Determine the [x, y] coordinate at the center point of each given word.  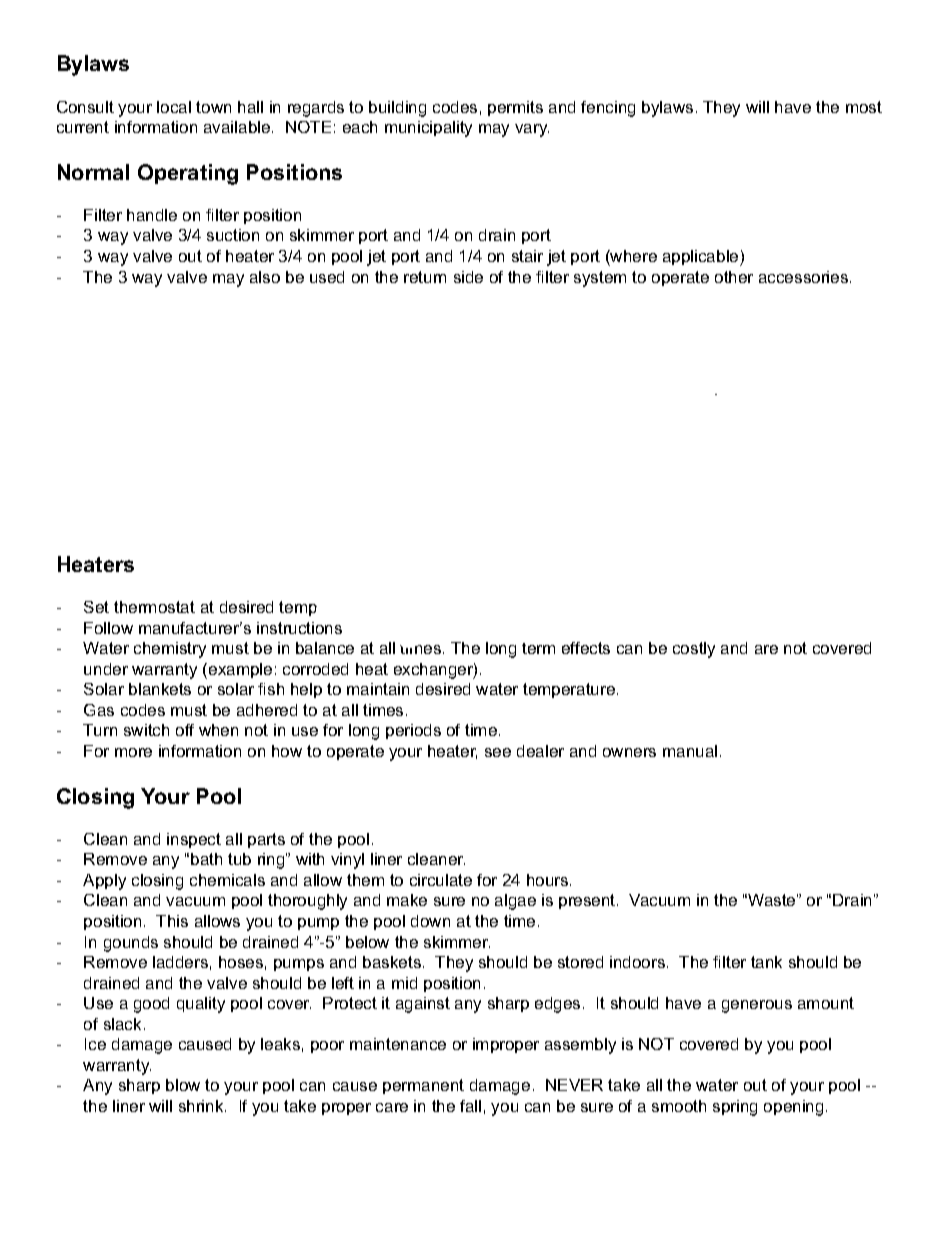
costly [694, 650]
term [538, 648]
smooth [679, 1106]
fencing [608, 109]
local [174, 107]
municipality [428, 129]
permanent [423, 1086]
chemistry [170, 650]
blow [183, 1085]
